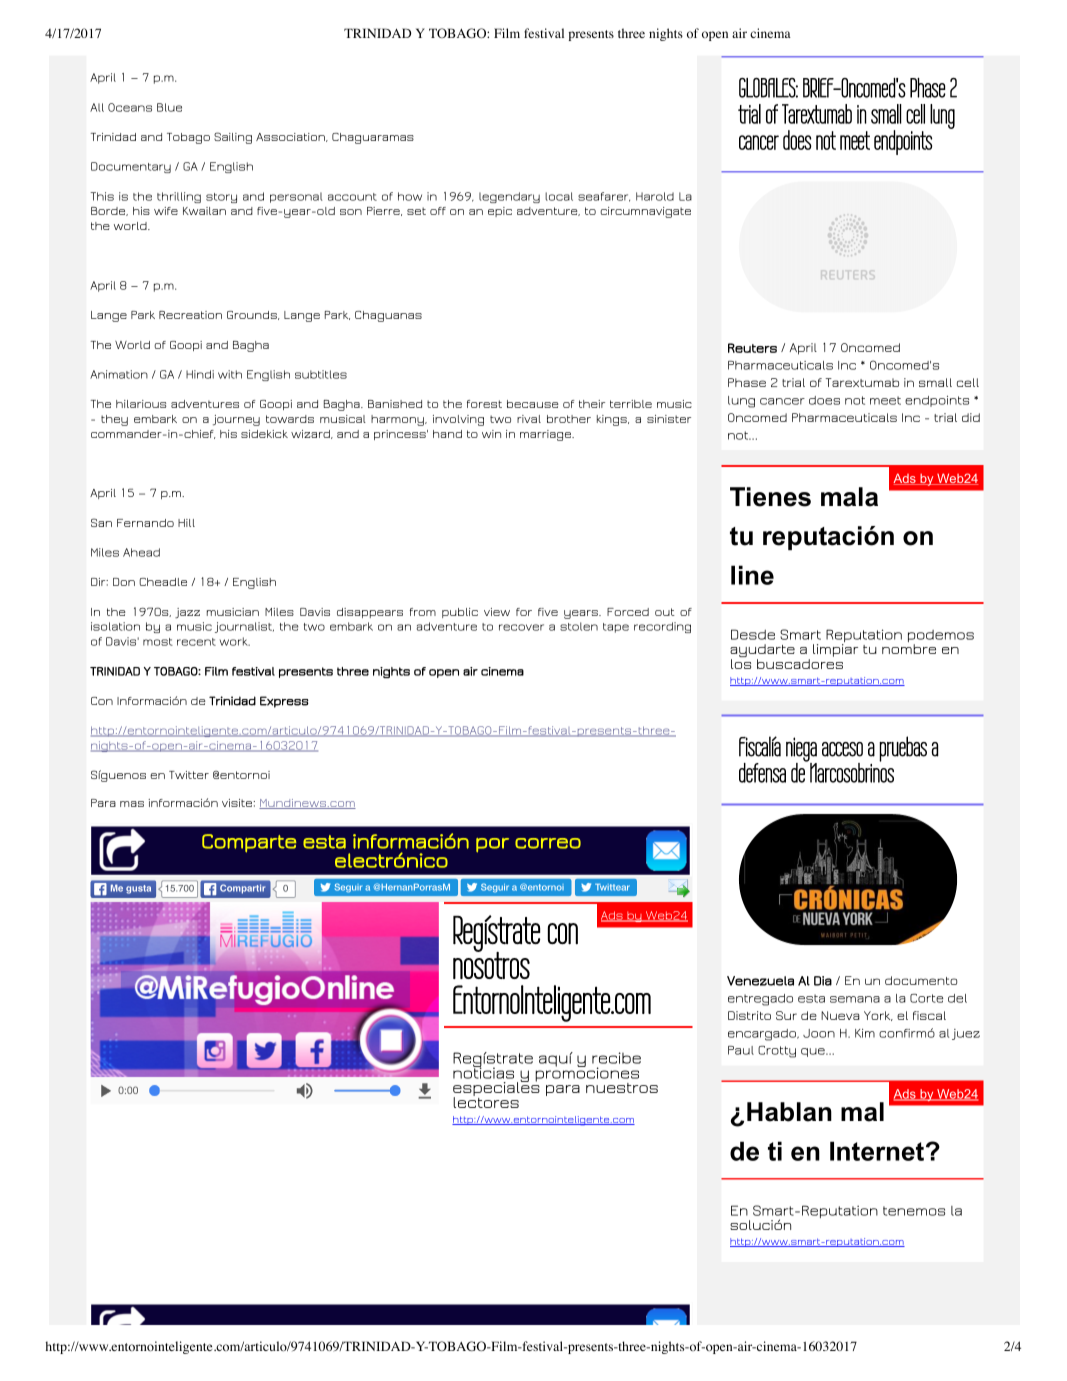 The image size is (1067, 1381). Describe the element at coordinates (559, 196) in the document. I see `local` at that location.
